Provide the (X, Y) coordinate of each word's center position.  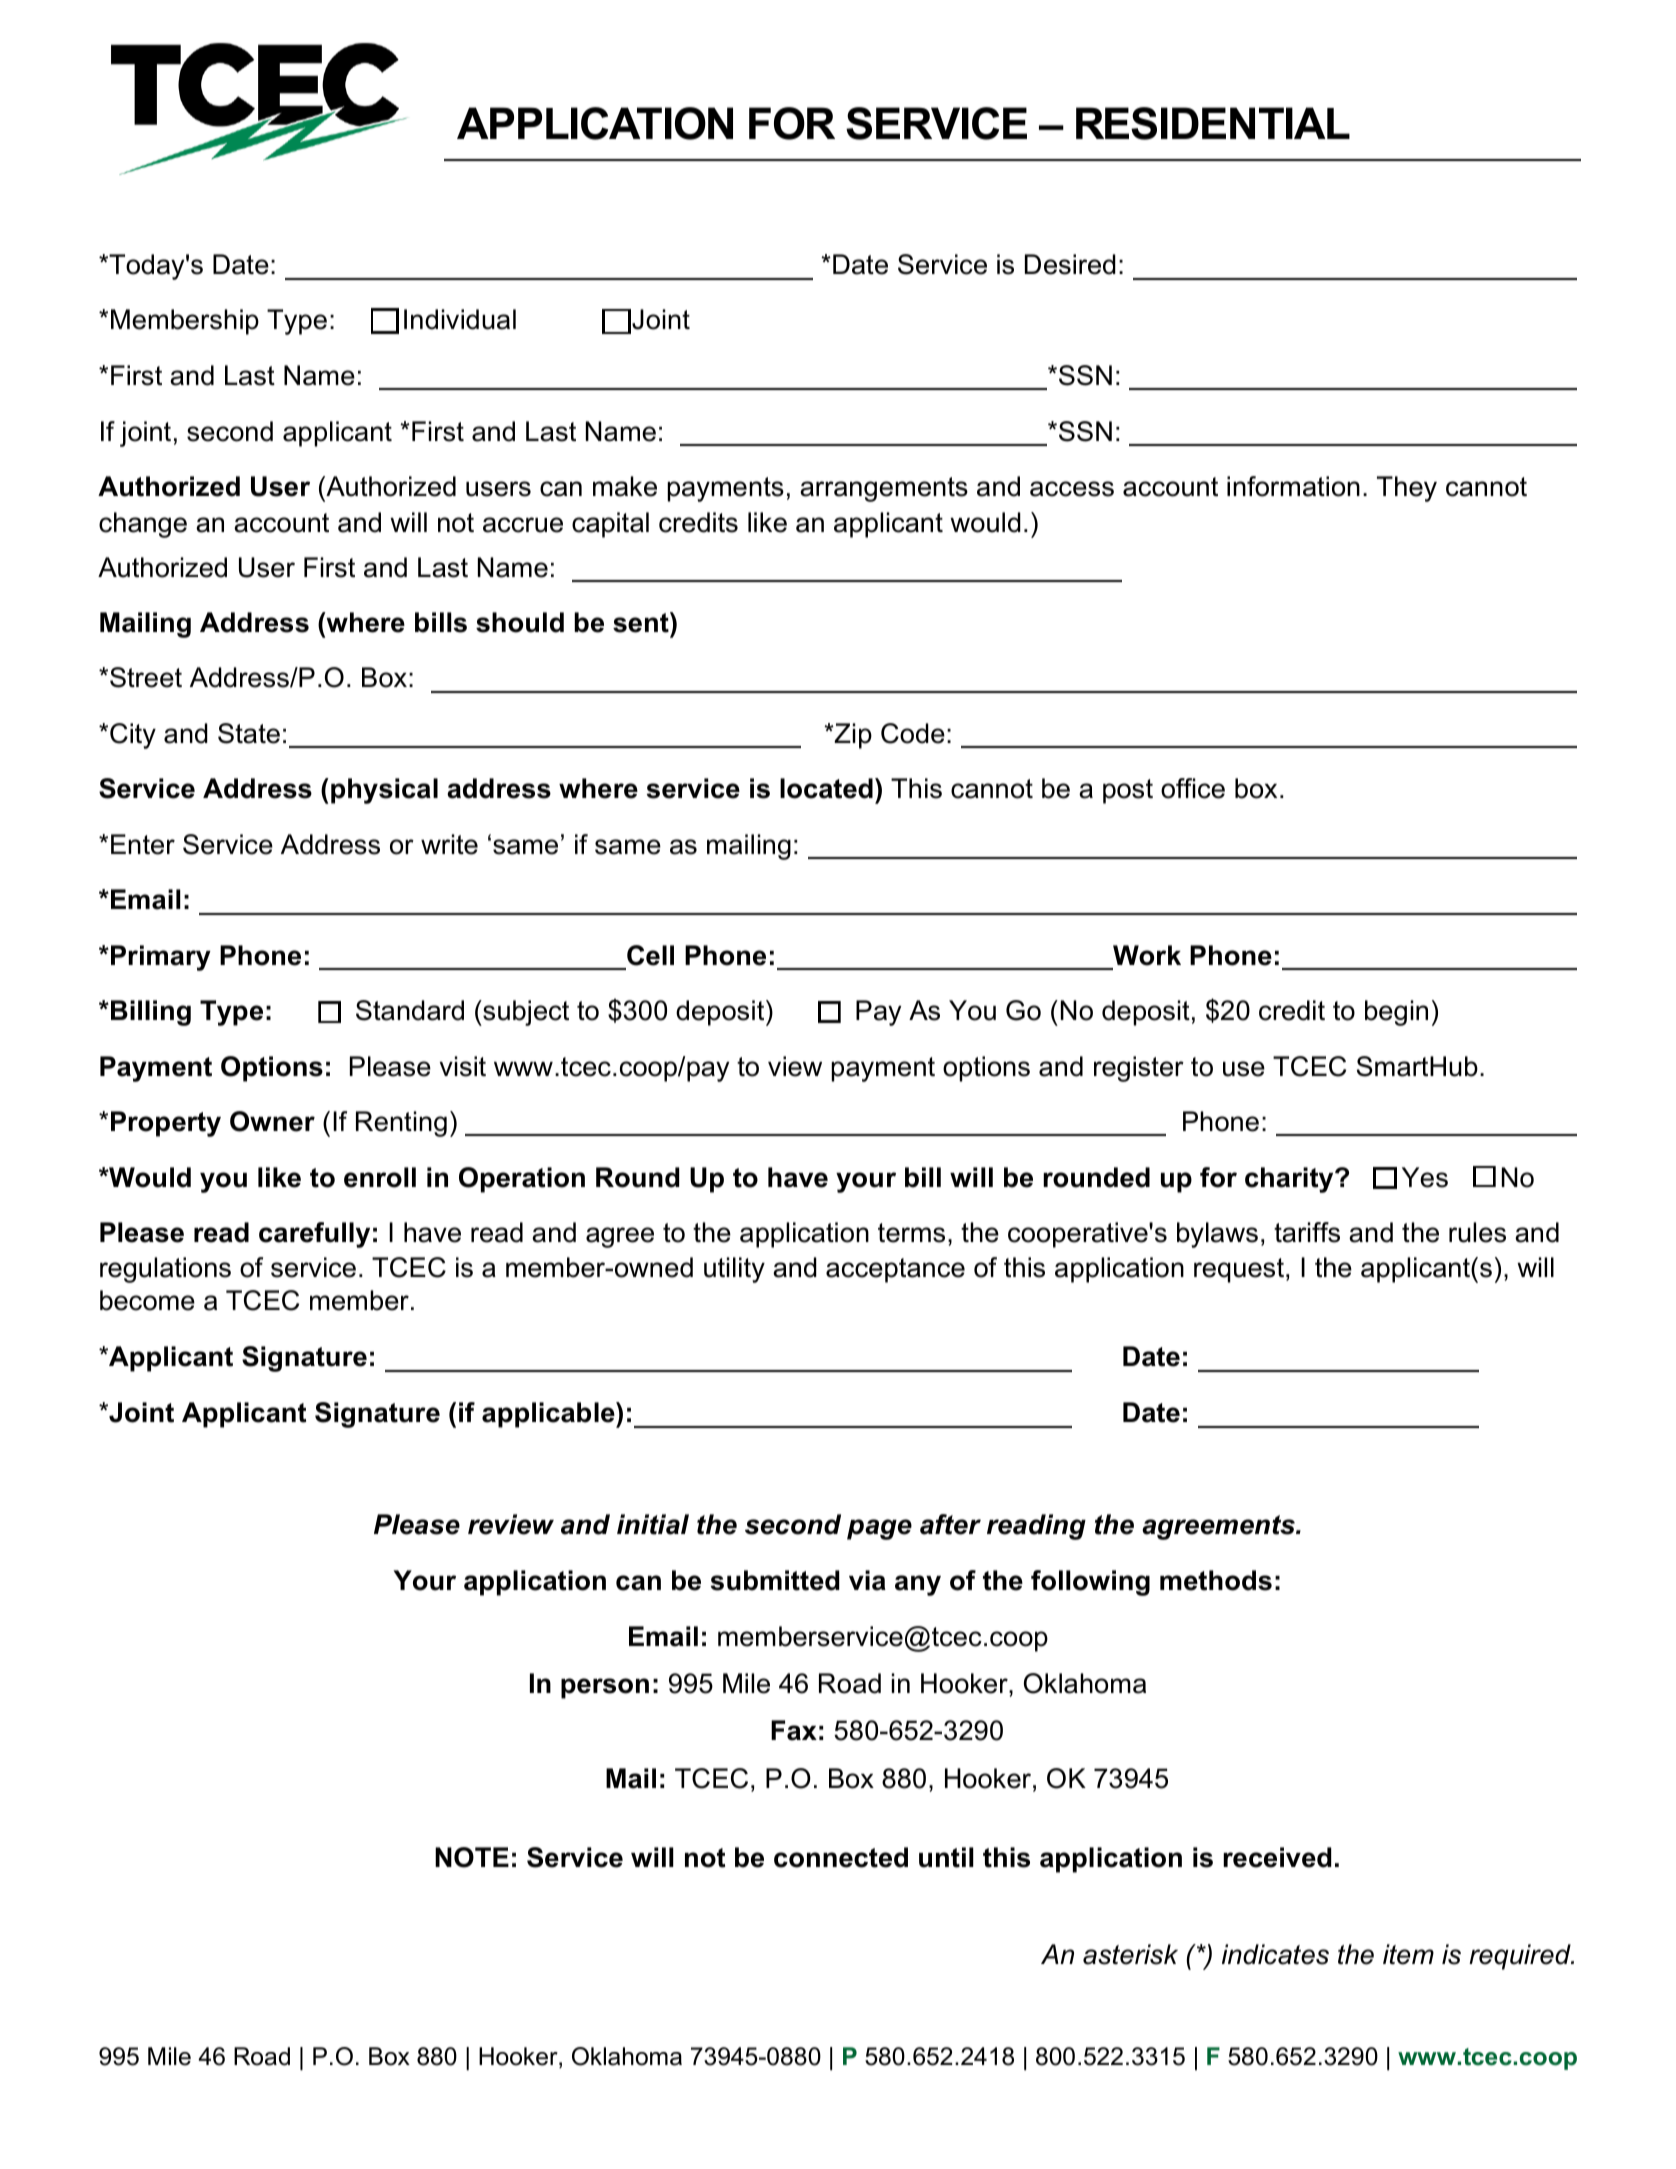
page (879, 1529)
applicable (549, 1415)
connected (841, 1857)
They (1407, 489)
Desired (1070, 264)
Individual (460, 319)
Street (146, 677)
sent (642, 622)
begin (1396, 1013)
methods (1216, 1580)
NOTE (472, 1857)
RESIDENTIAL (1213, 123)
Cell (650, 955)
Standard (410, 1010)
